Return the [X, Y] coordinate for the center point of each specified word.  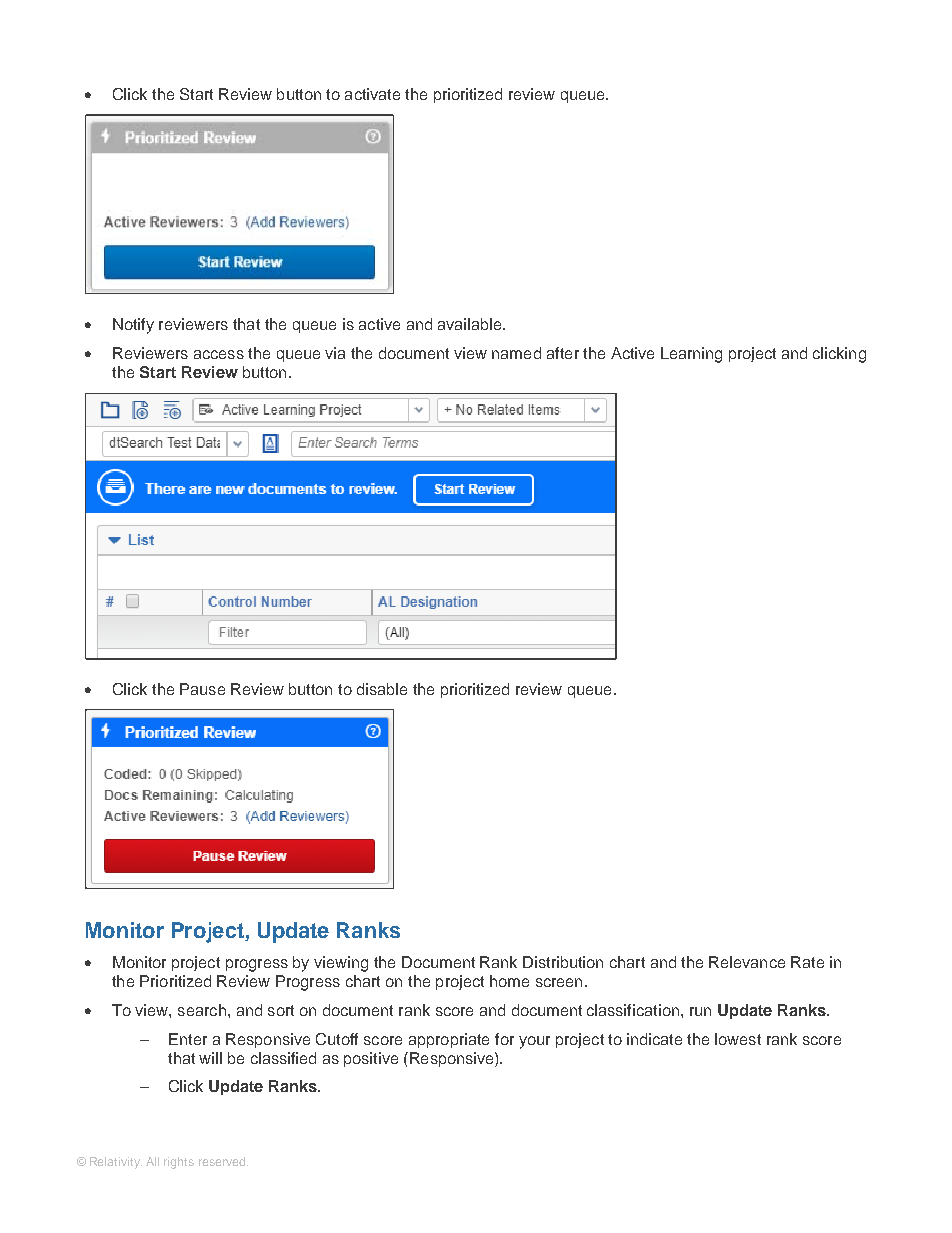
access [219, 354]
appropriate [449, 1040]
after [563, 353]
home [509, 981]
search [202, 1010]
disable [382, 689]
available [471, 324]
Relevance [747, 962]
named [516, 353]
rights [179, 1163]
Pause [202, 689]
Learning [691, 355]
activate [372, 94]
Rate [807, 962]
